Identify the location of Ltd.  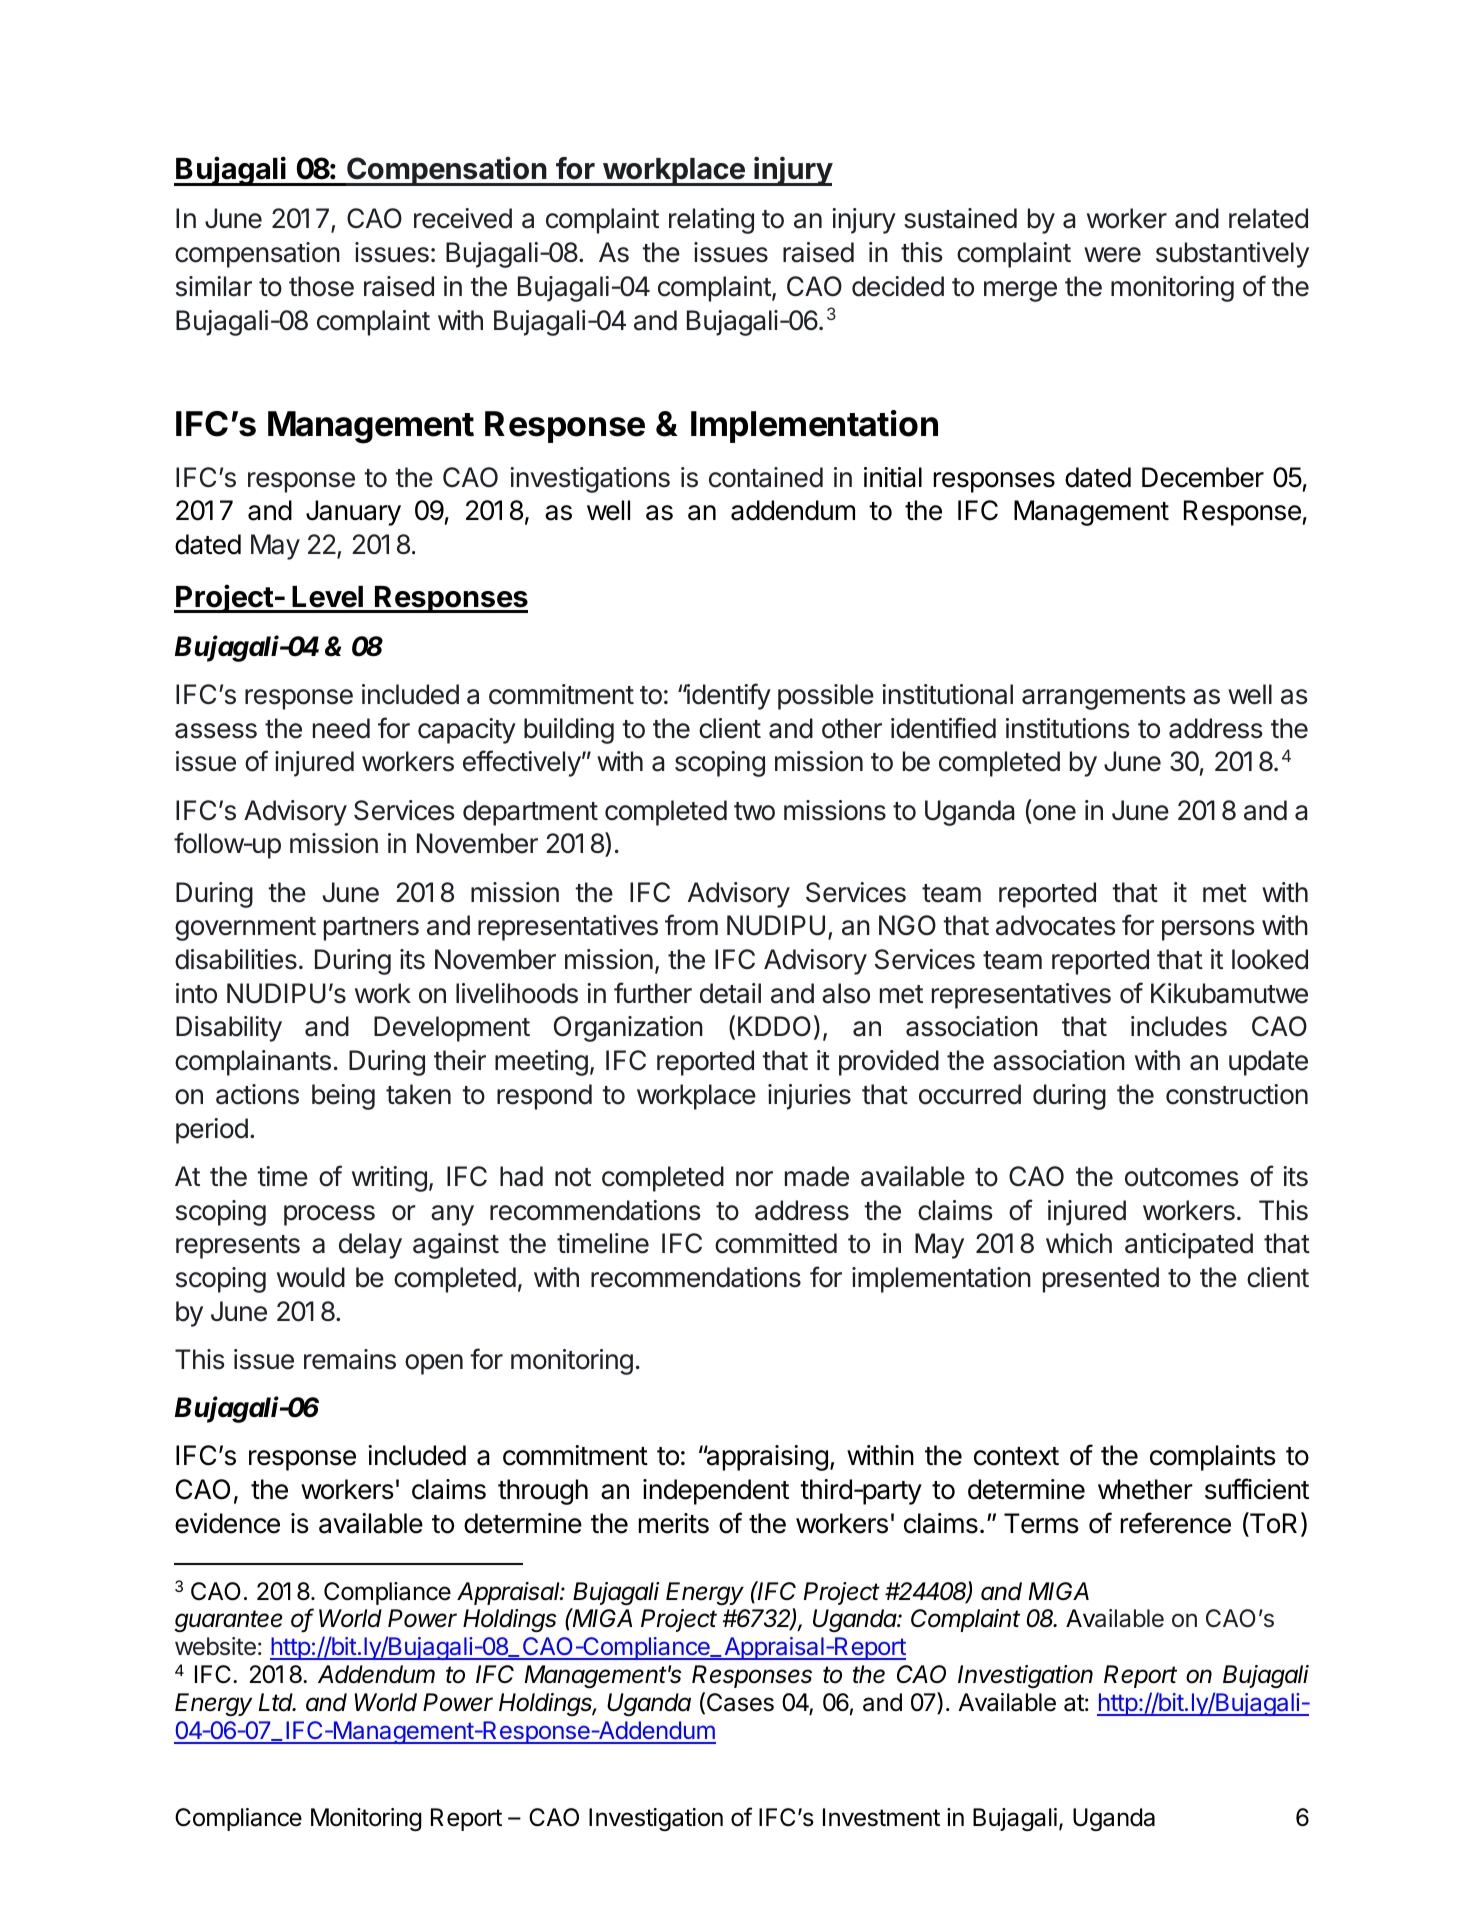
(277, 1702).
